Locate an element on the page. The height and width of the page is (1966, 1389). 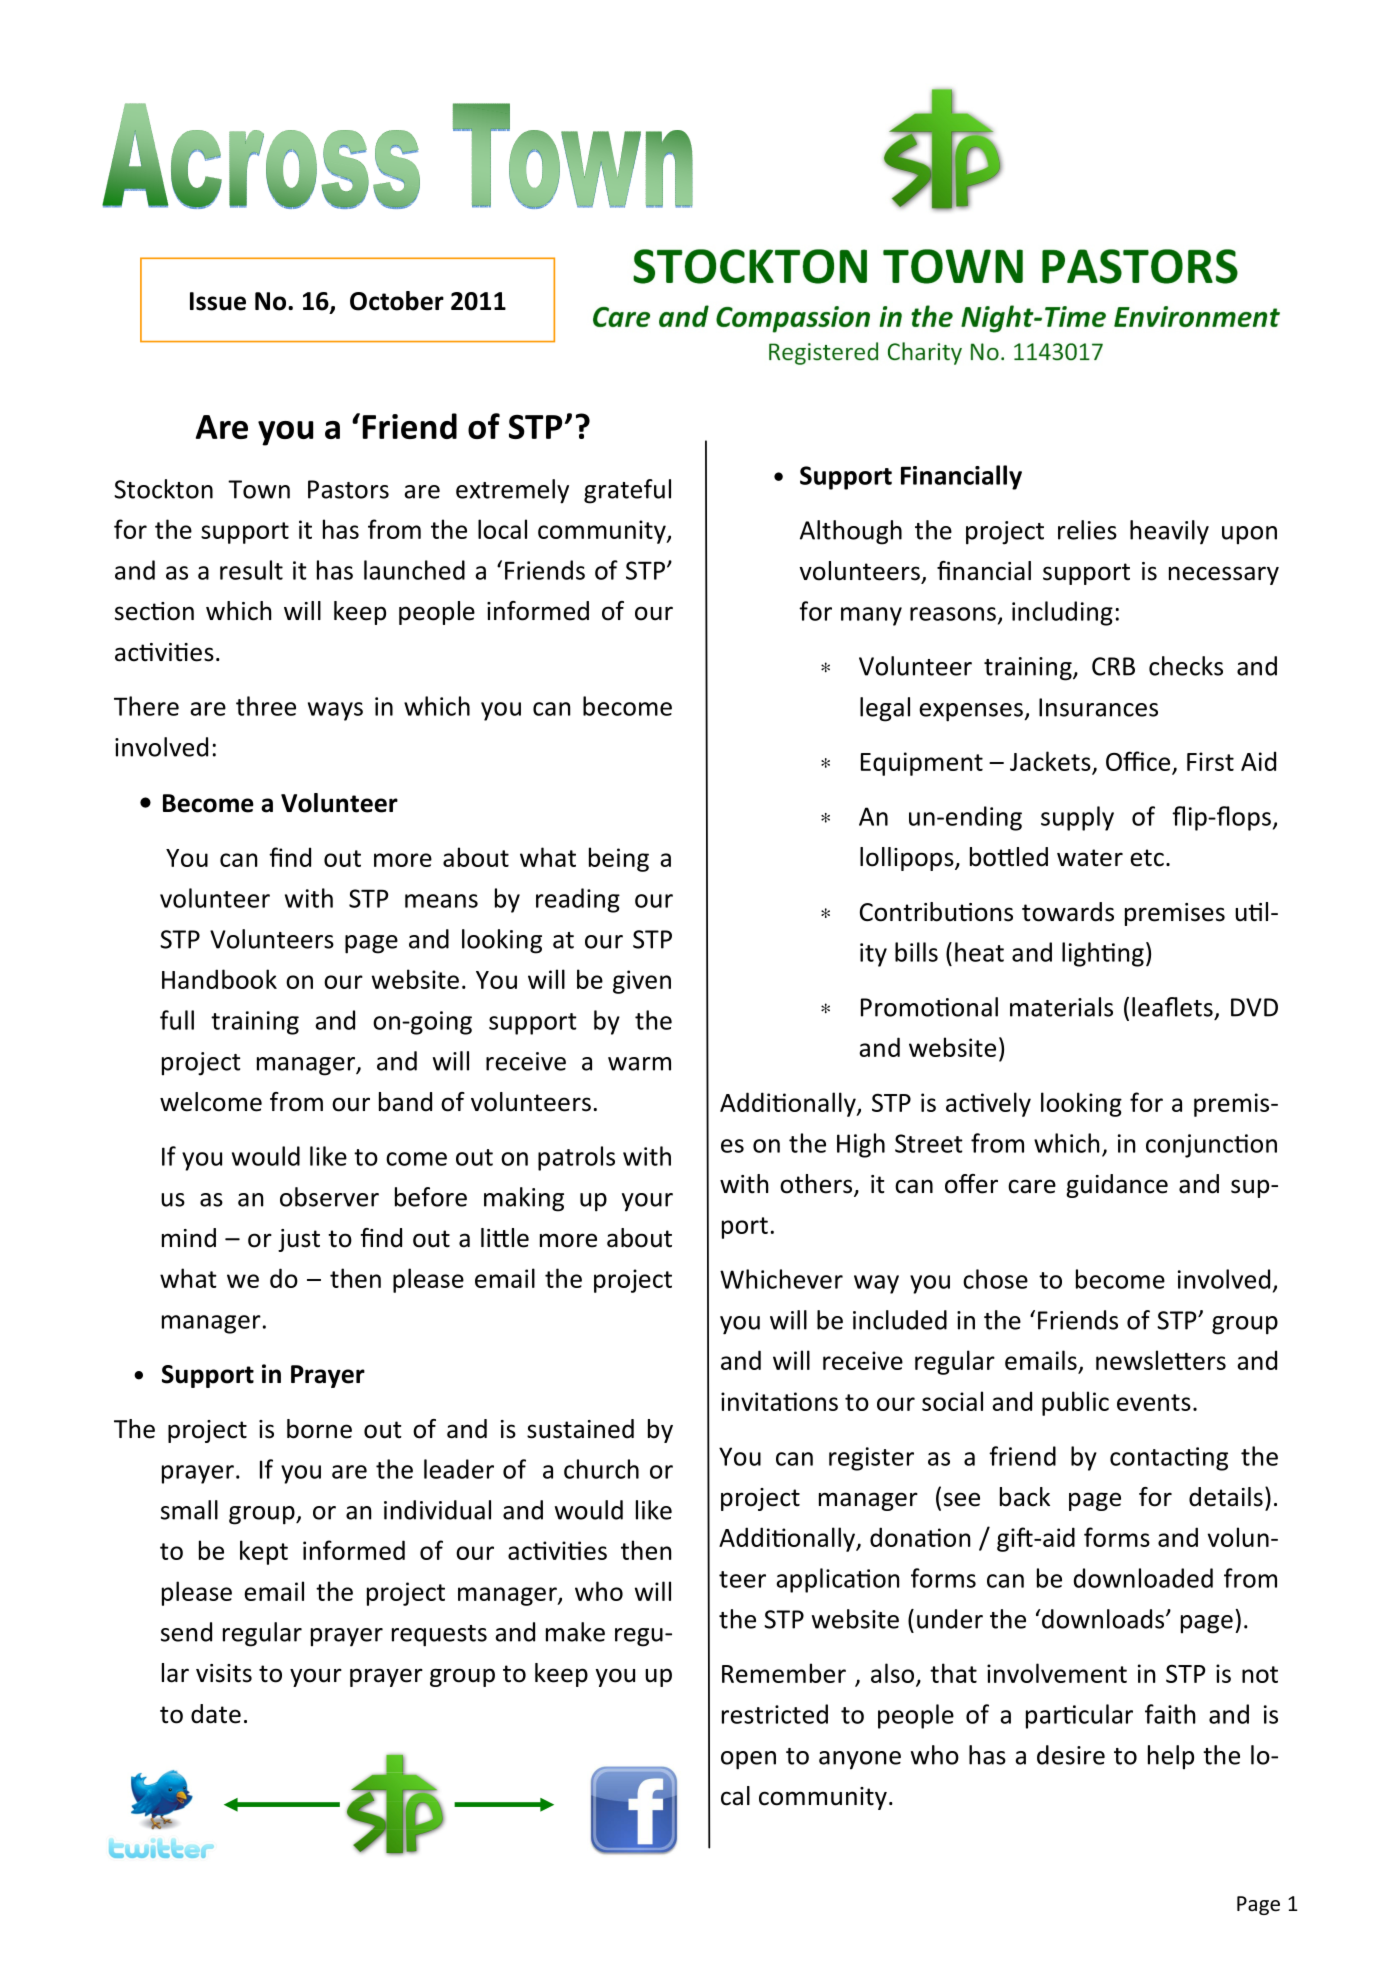
Issue is located at coordinates (218, 301).
